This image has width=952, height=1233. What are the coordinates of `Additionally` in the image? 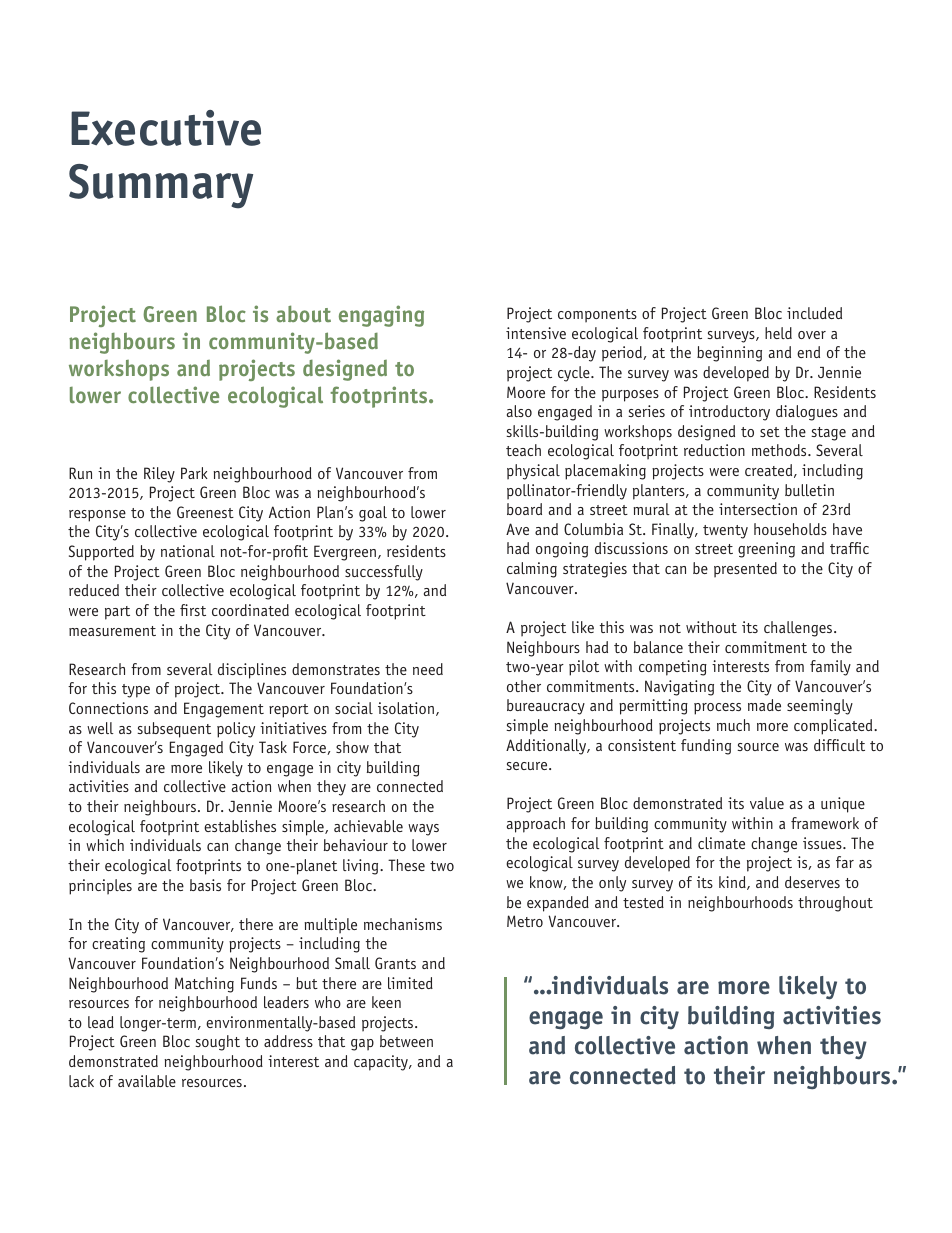 It's located at (547, 747).
